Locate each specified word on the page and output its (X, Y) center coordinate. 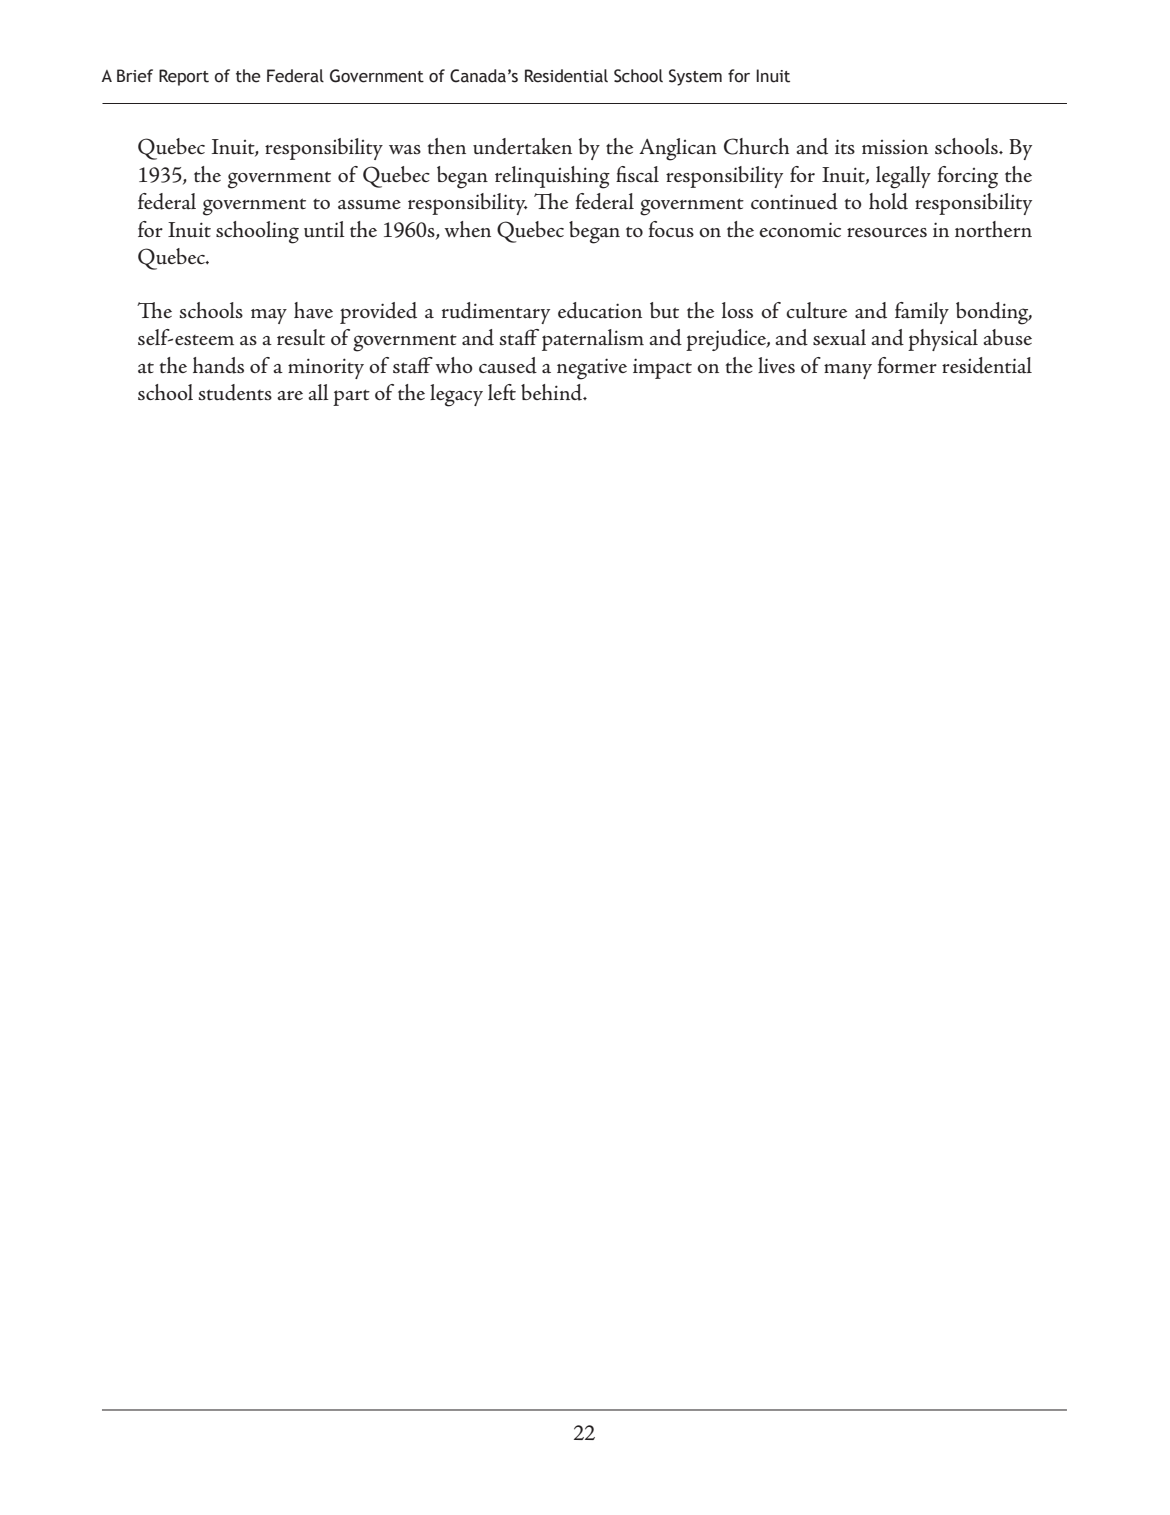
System (695, 77)
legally (903, 177)
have (313, 310)
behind (552, 392)
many (848, 371)
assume (369, 205)
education (600, 310)
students (235, 392)
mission (895, 147)
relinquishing (552, 177)
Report (184, 77)
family (922, 313)
